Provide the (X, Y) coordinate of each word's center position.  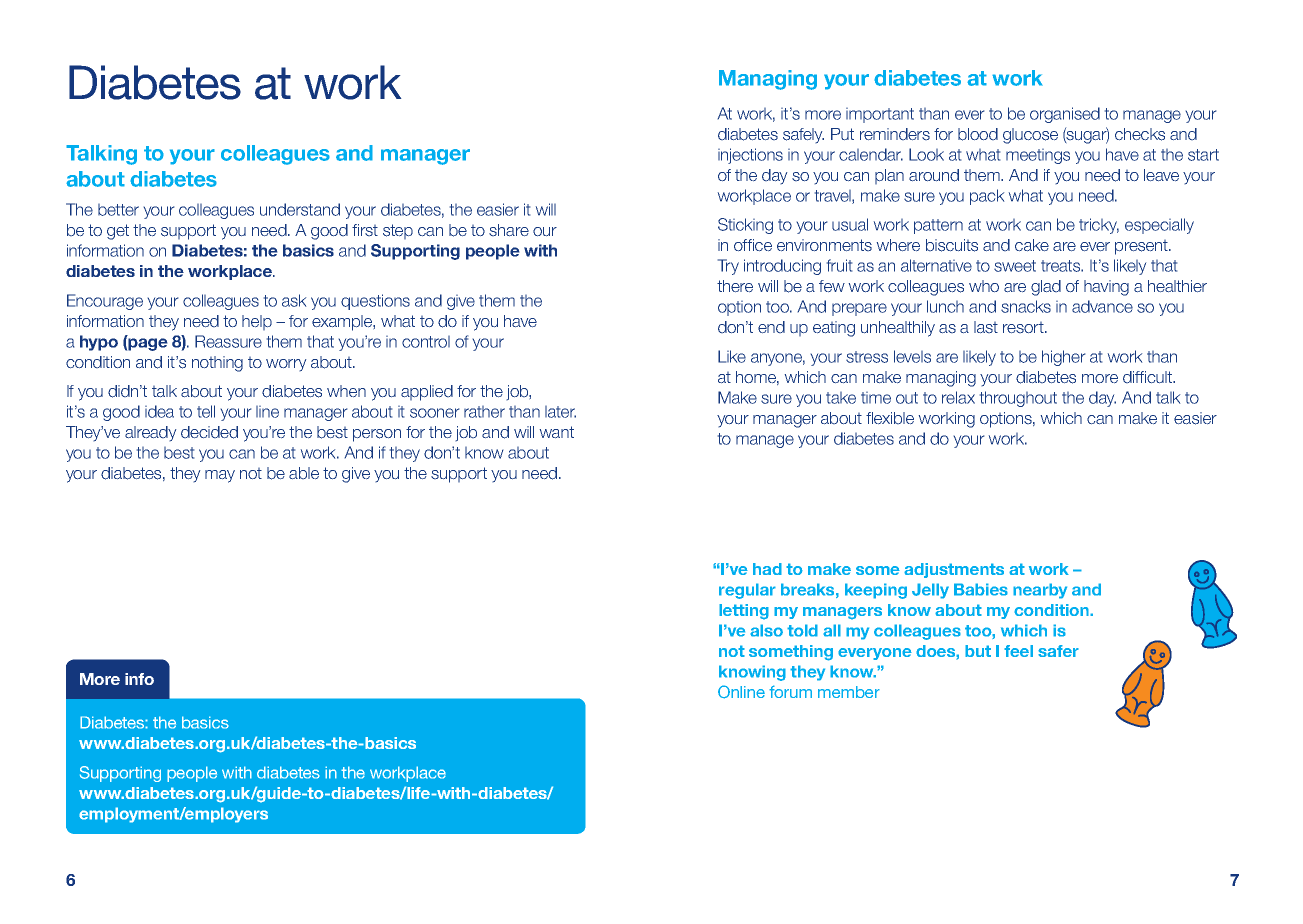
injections (750, 156)
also (766, 630)
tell (206, 411)
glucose (1030, 136)
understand (300, 209)
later (560, 412)
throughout (1018, 399)
